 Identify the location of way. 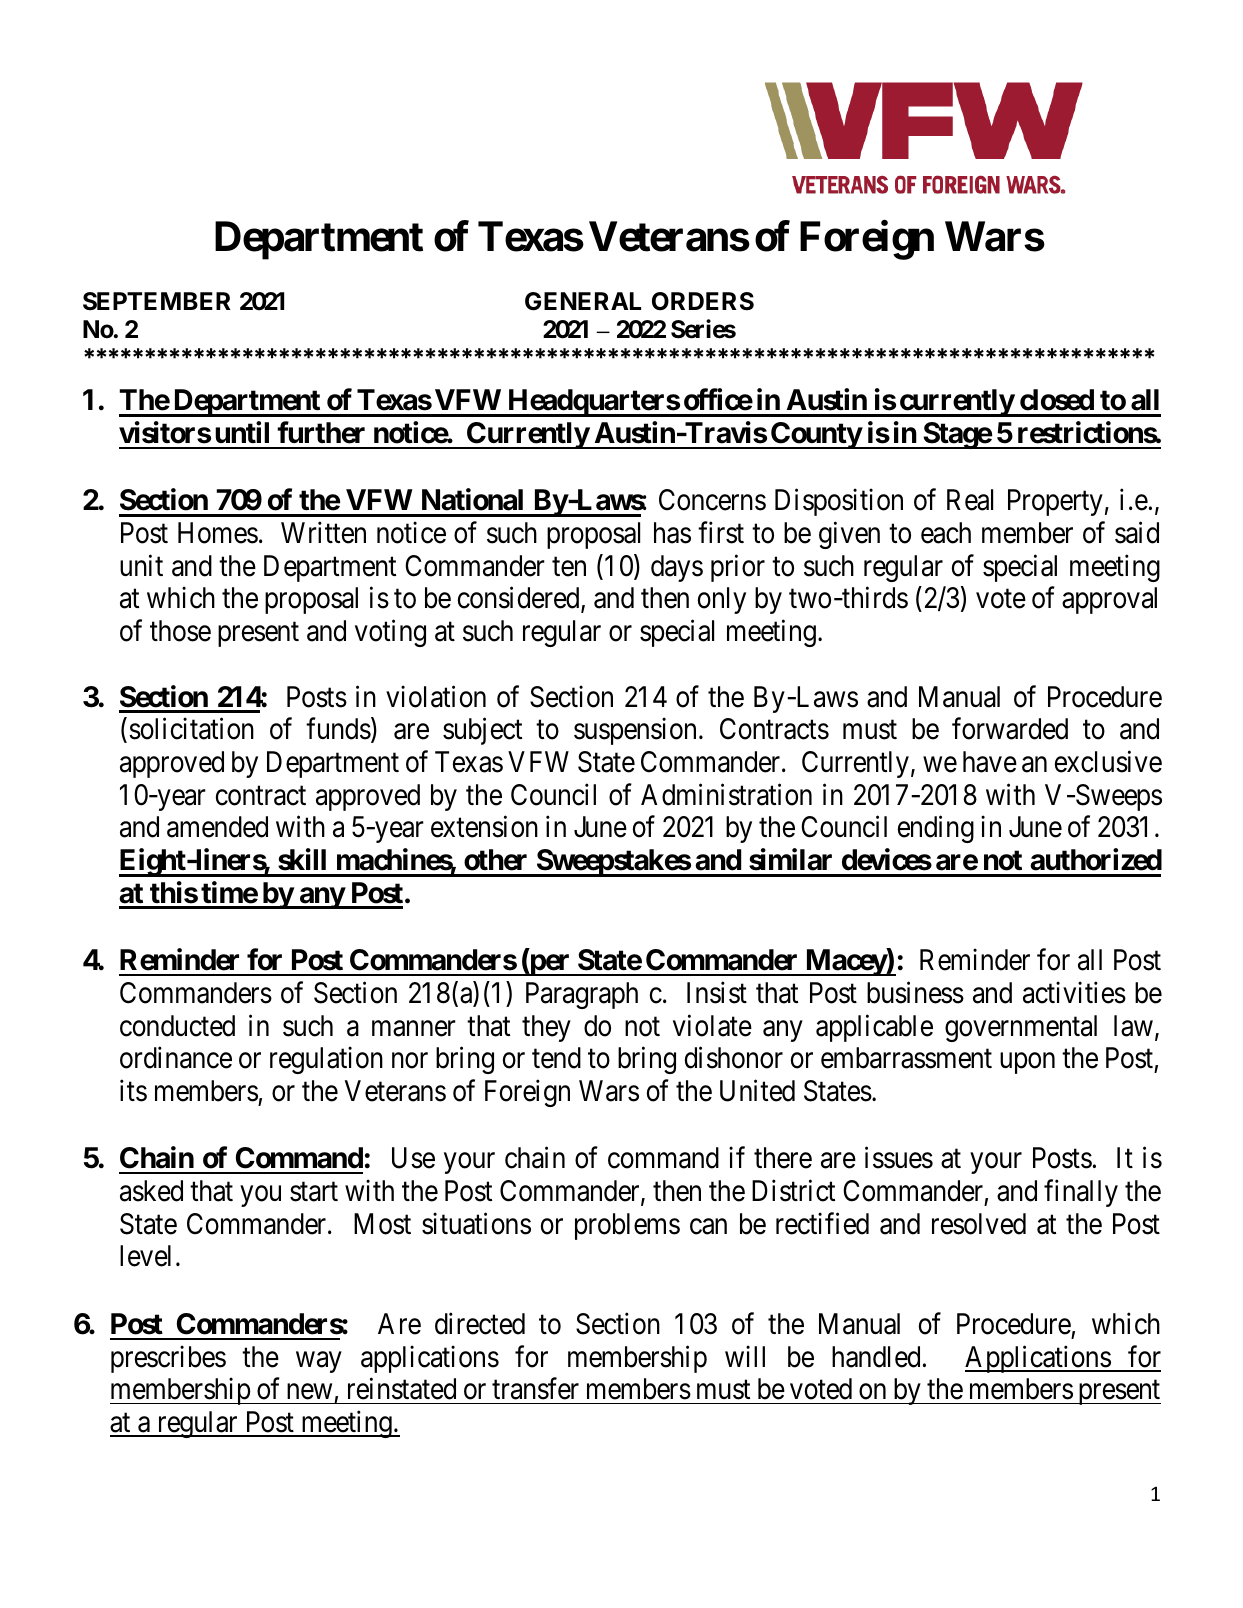
(319, 1362).
